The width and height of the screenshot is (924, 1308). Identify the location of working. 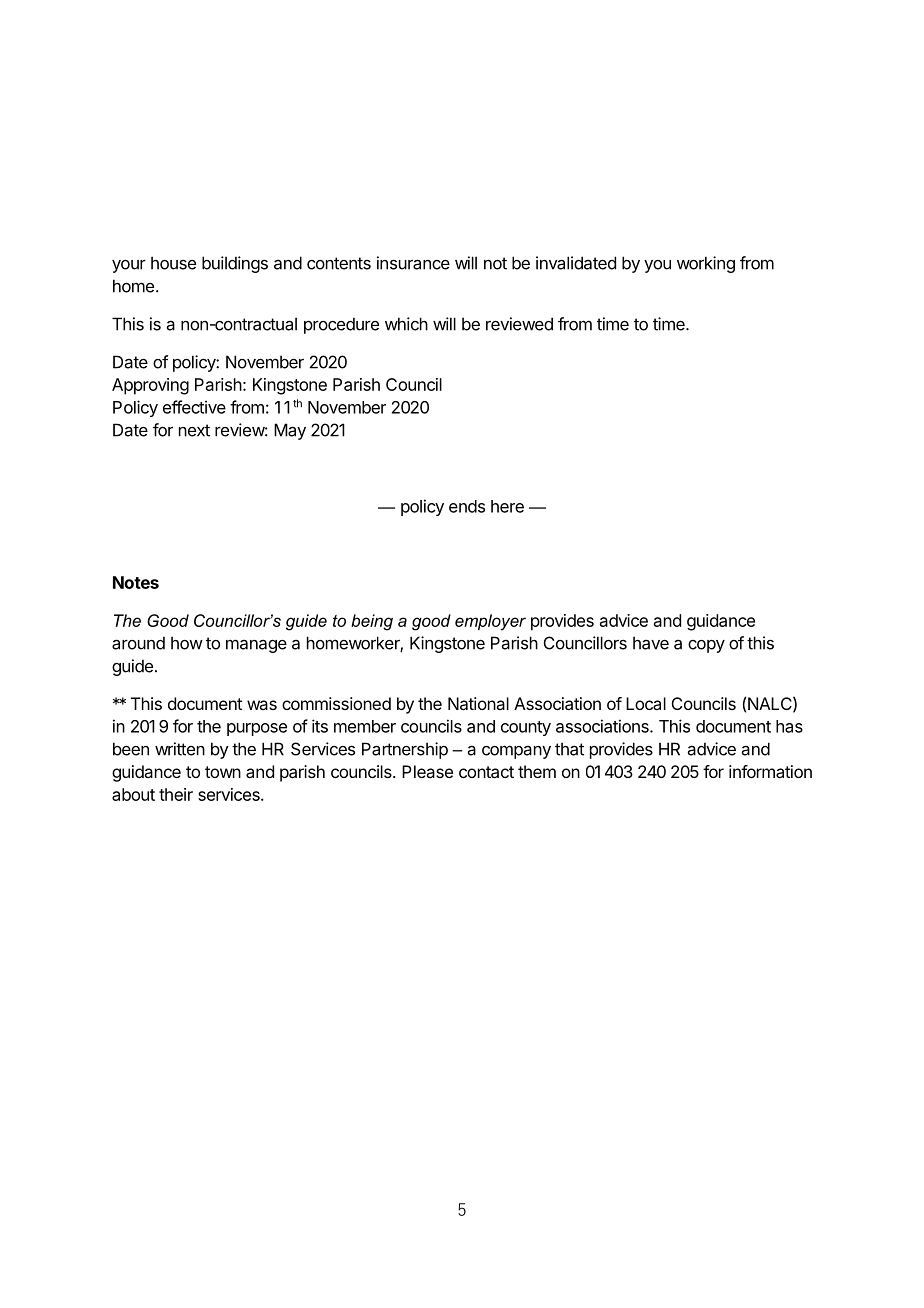
(706, 264).
